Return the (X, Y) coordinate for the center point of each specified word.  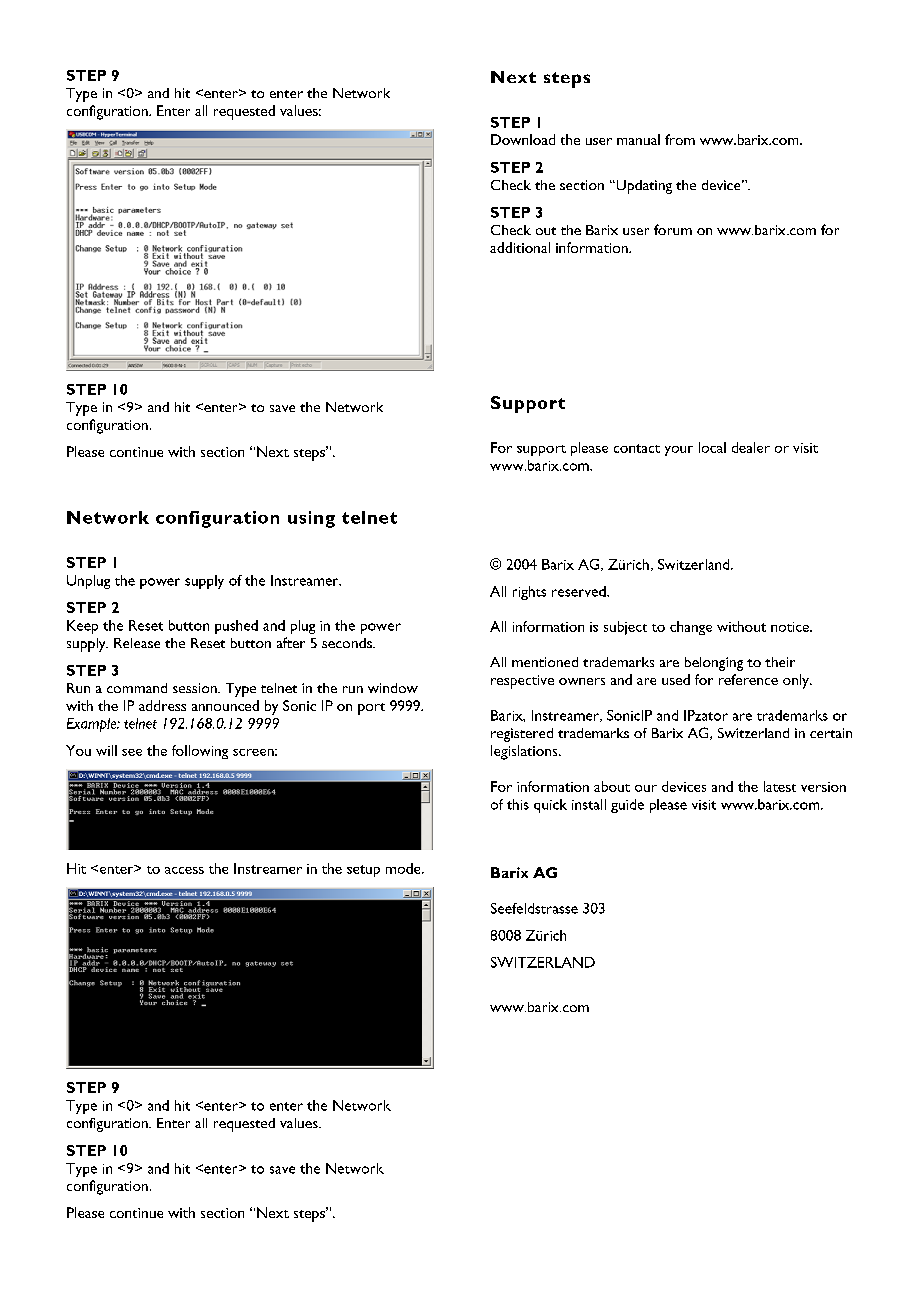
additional (520, 247)
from (680, 139)
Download (523, 139)
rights (529, 593)
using (311, 519)
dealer (751, 447)
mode (404, 868)
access (184, 870)
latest (780, 786)
